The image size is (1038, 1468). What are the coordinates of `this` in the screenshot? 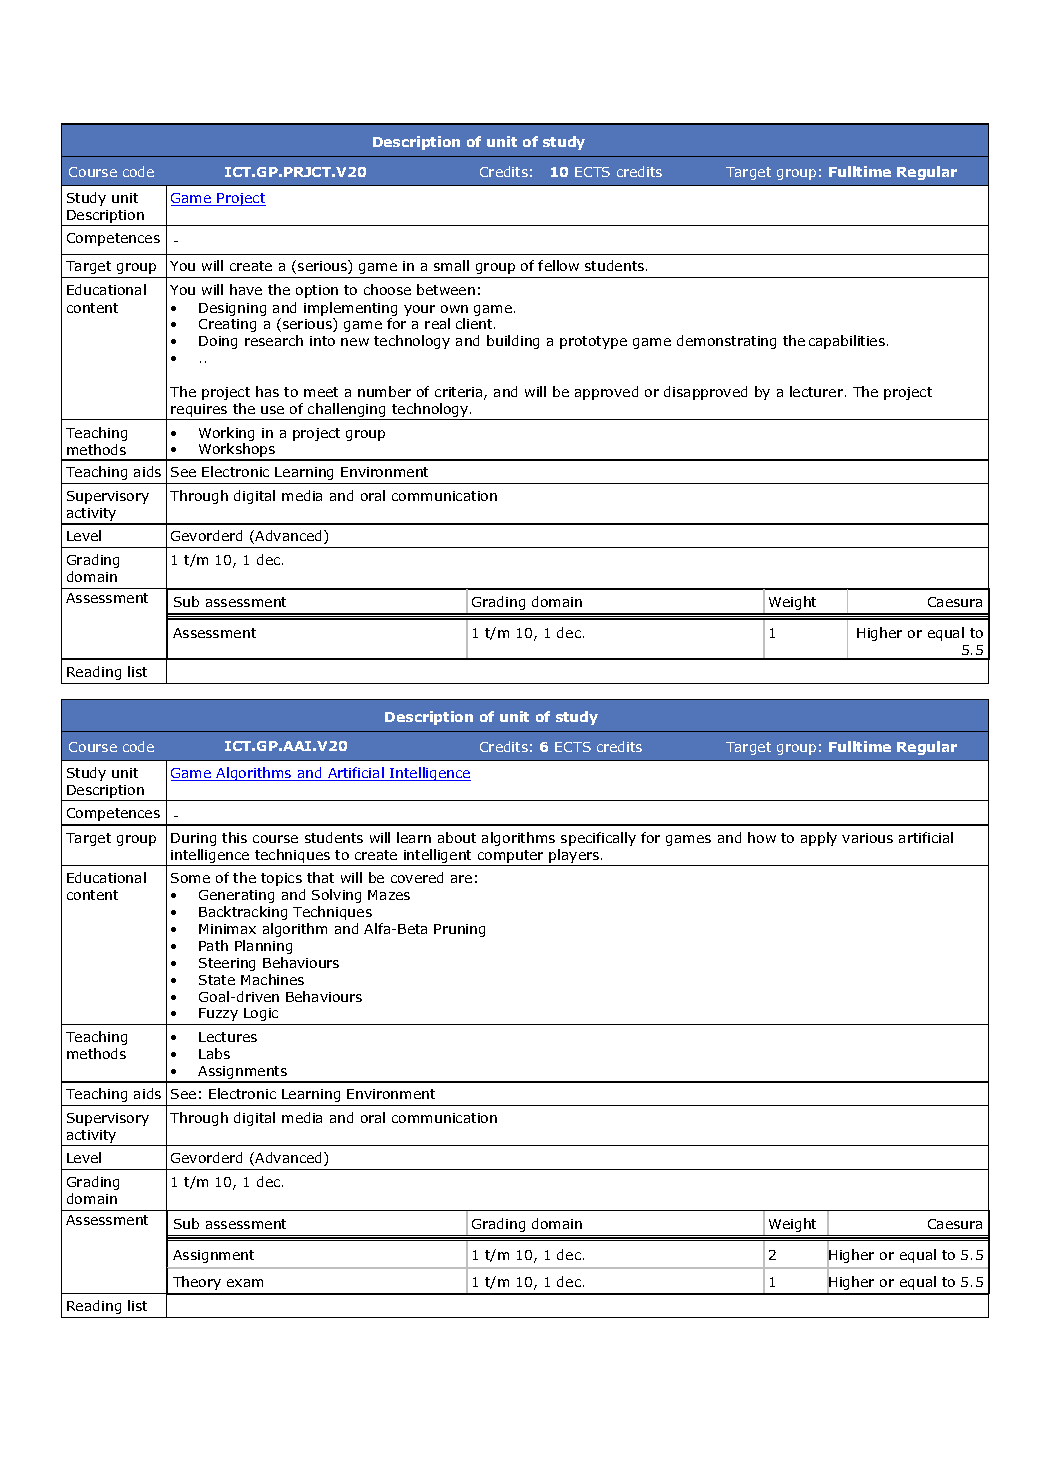 It's located at (234, 837).
